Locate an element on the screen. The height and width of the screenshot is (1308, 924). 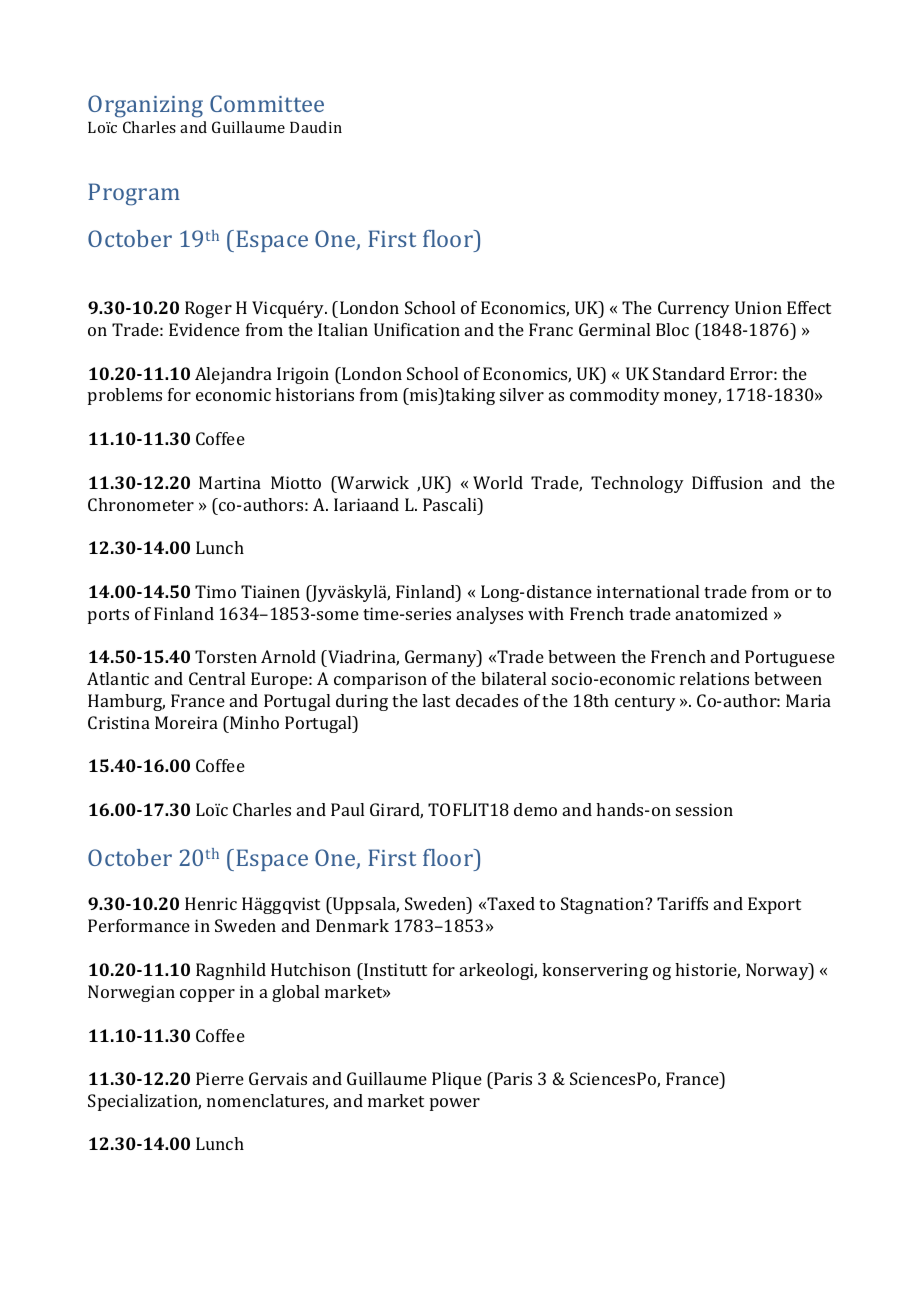
Timo is located at coordinates (215, 591).
